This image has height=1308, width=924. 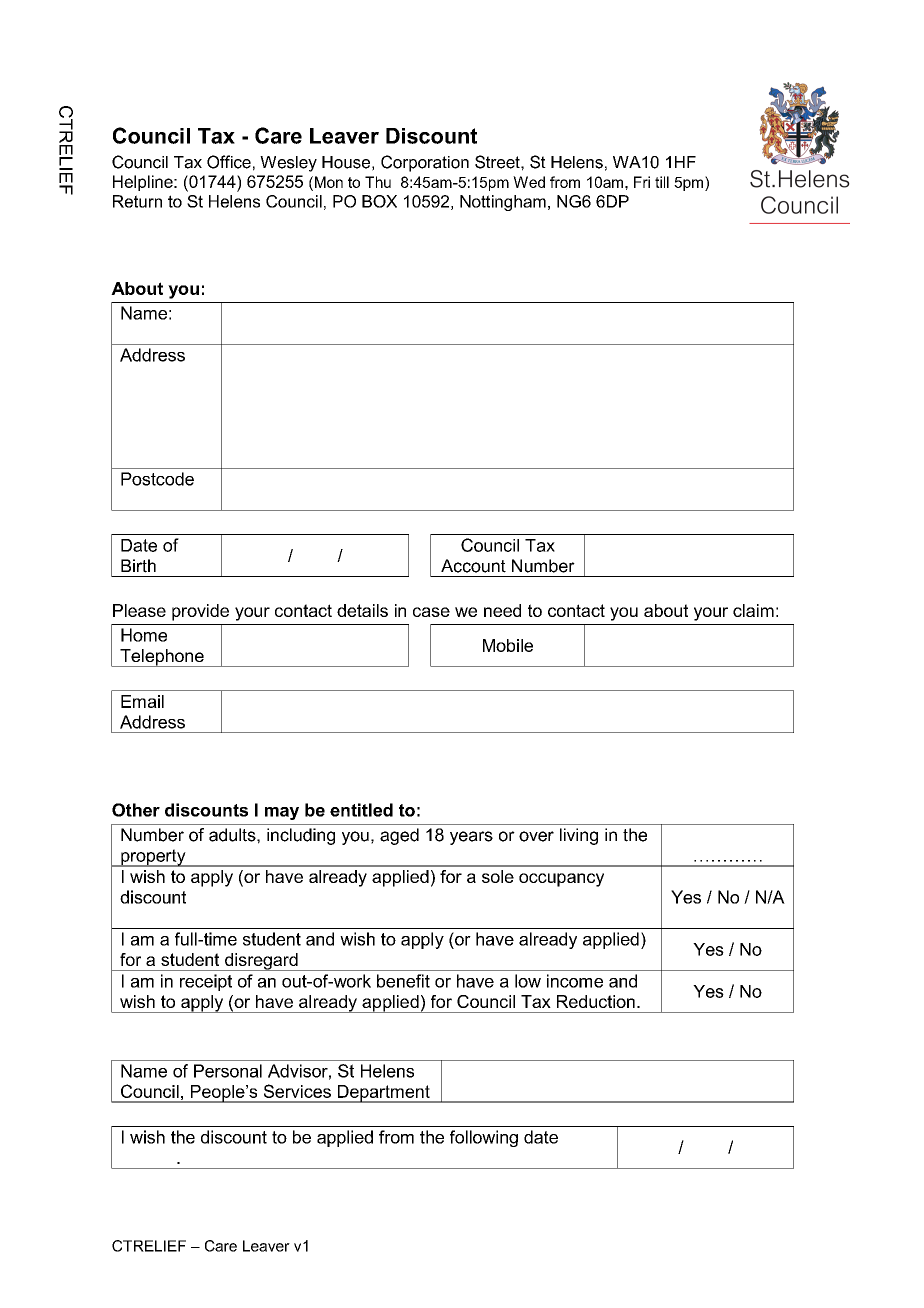 What do you see at coordinates (484, 1138) in the image?
I see `following` at bounding box center [484, 1138].
